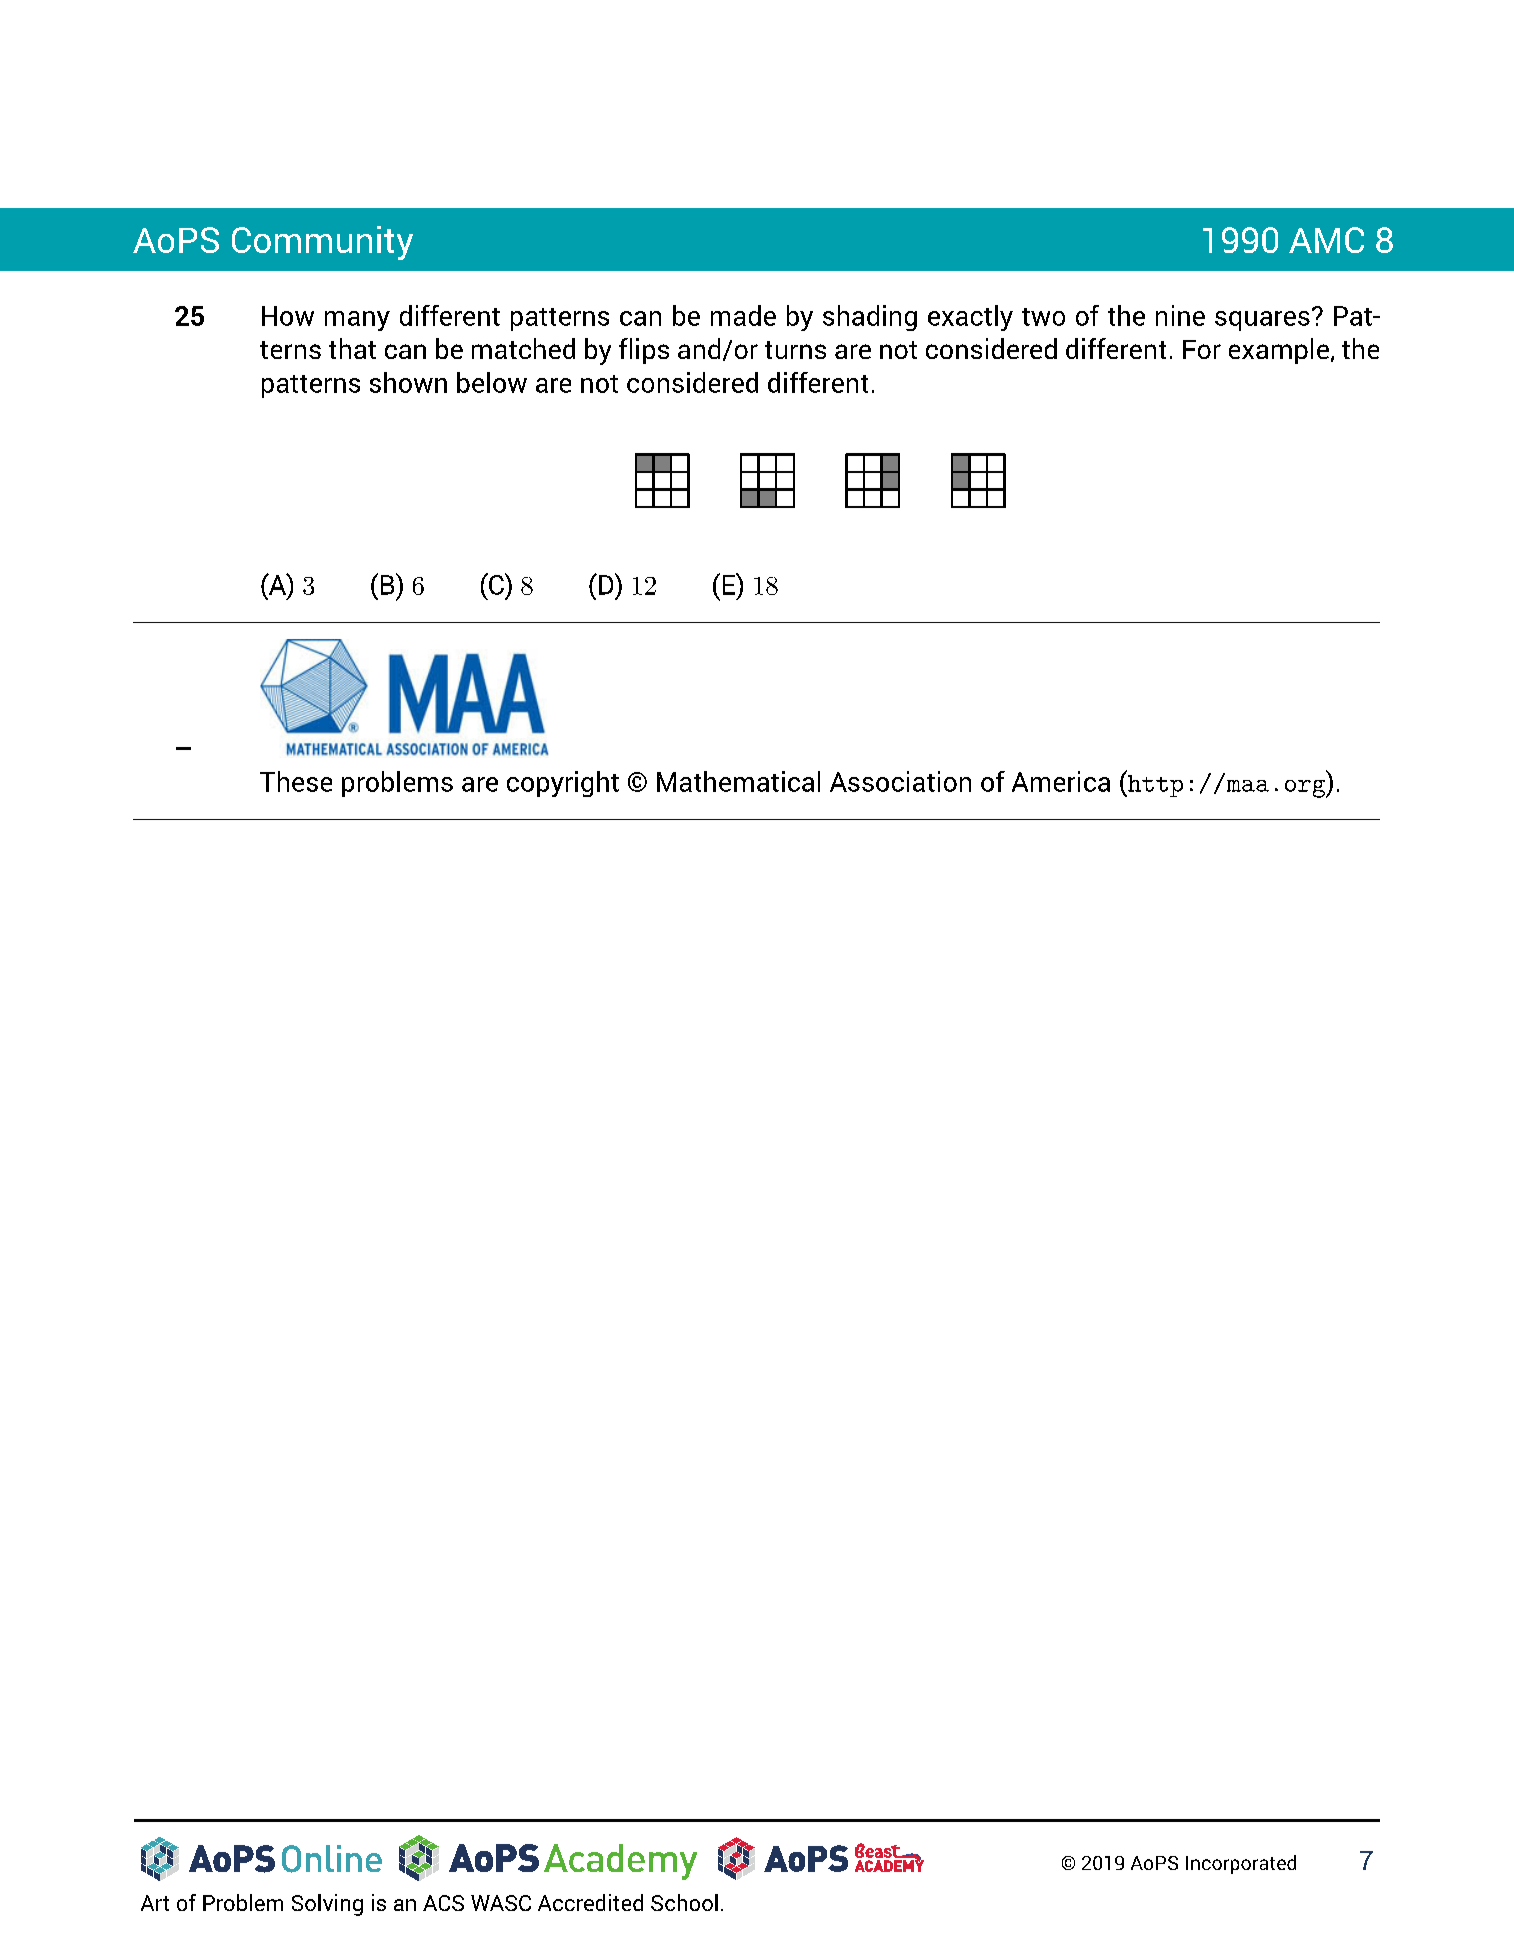  What do you see at coordinates (743, 315) in the page?
I see `made` at bounding box center [743, 315].
